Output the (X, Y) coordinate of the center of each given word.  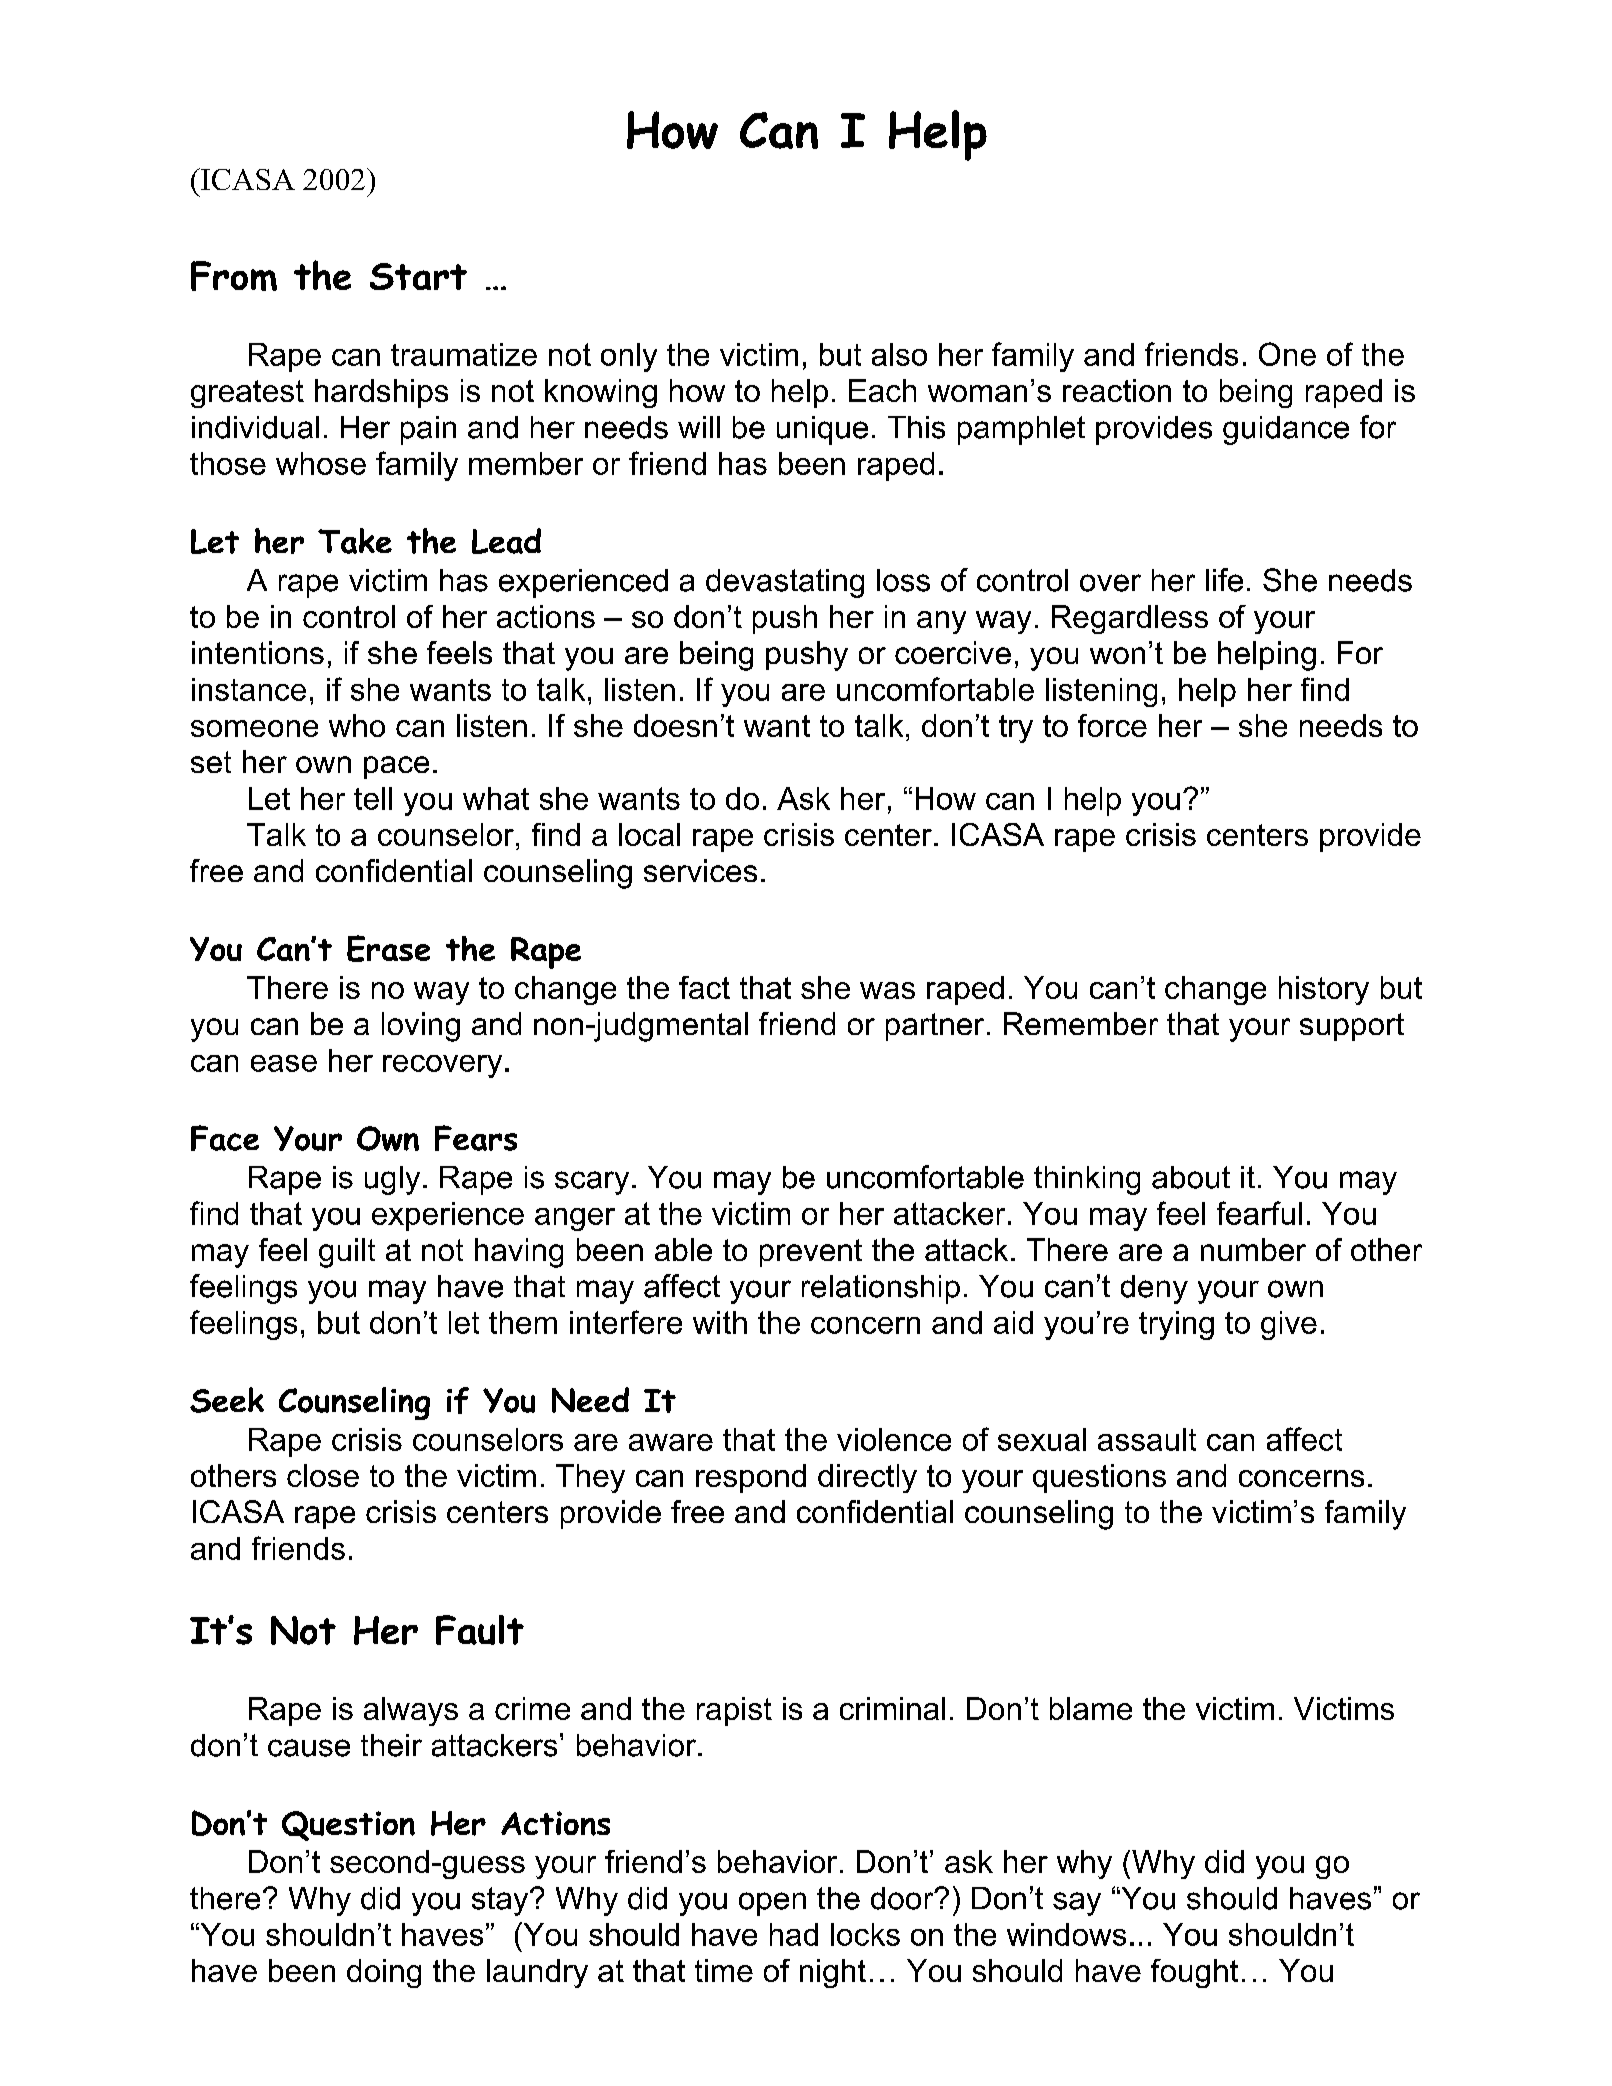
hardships (381, 393)
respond (751, 1478)
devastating (785, 583)
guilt (347, 1253)
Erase (388, 948)
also (899, 354)
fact (704, 987)
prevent (811, 1253)
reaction (1117, 390)
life (1224, 580)
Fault (480, 1630)
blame (1091, 1708)
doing (384, 1973)
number (1253, 1249)
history (1324, 990)
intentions (258, 652)
